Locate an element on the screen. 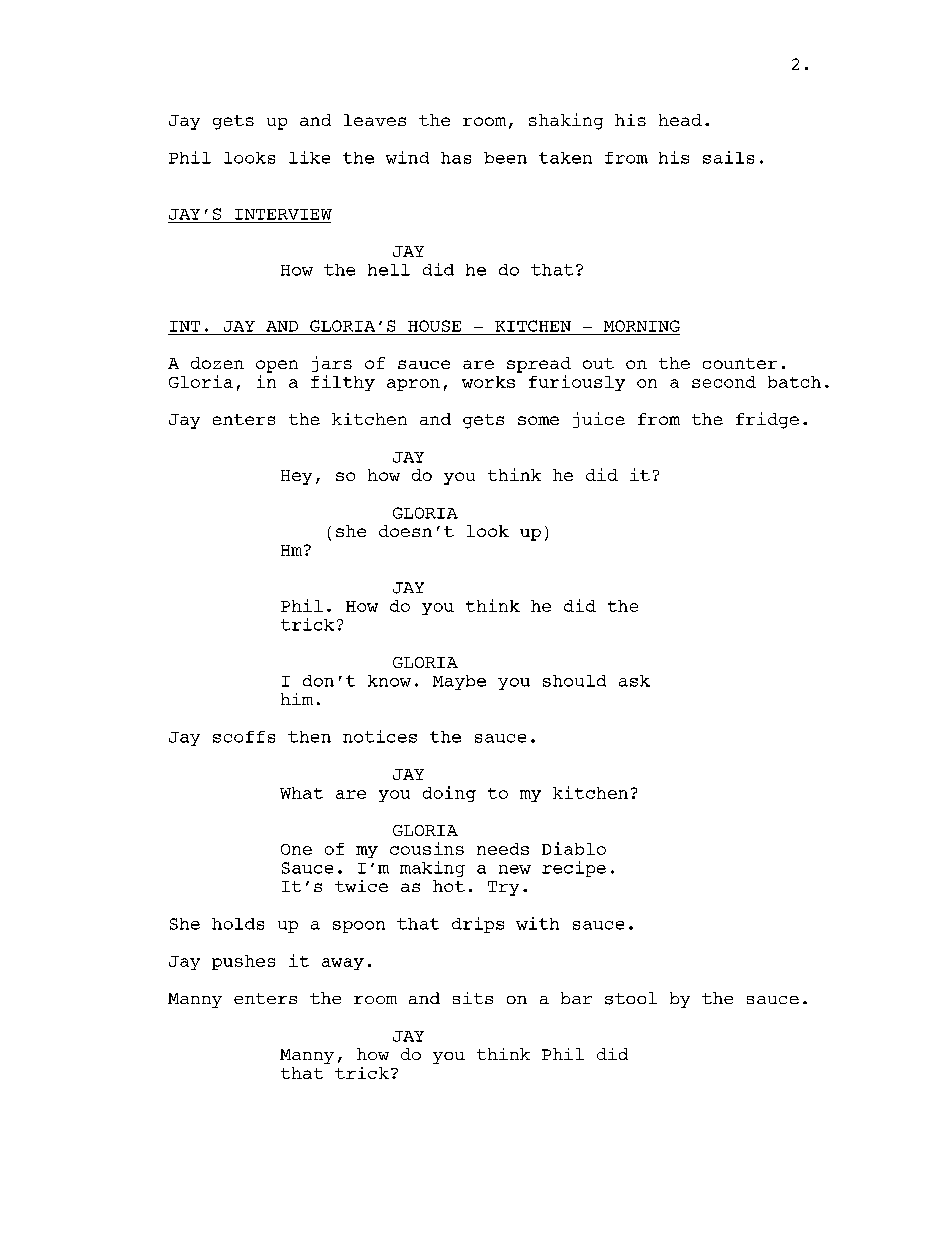 The width and height of the screenshot is (952, 1233). Maybe is located at coordinates (459, 682).
